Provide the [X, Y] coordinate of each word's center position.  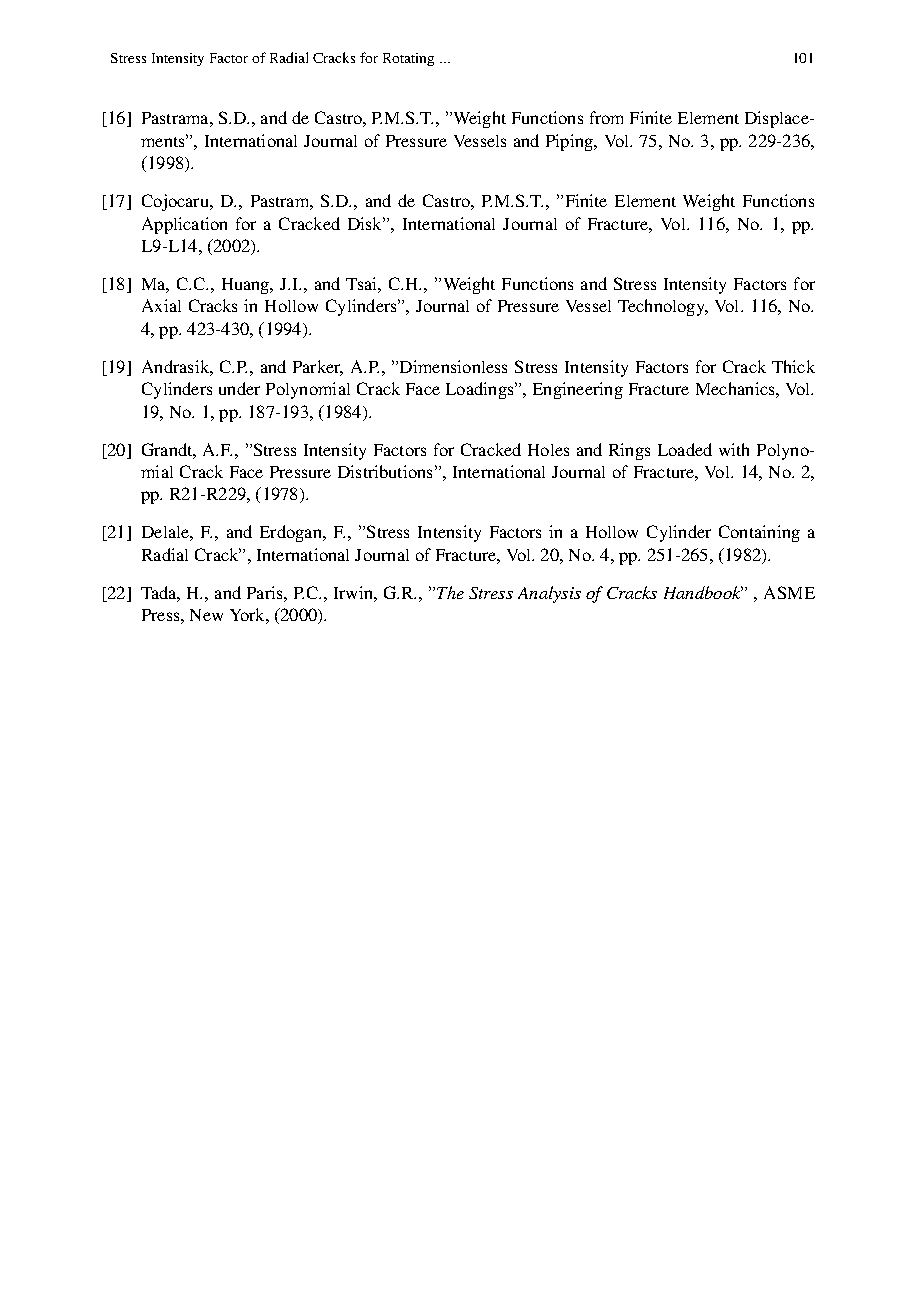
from [606, 117]
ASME [789, 592]
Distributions [385, 471]
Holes [548, 450]
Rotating [408, 59]
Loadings [481, 390]
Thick [793, 366]
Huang [247, 286]
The [450, 592]
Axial [161, 305]
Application [184, 225]
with [734, 449]
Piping [570, 142]
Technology [662, 307]
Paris [266, 592]
